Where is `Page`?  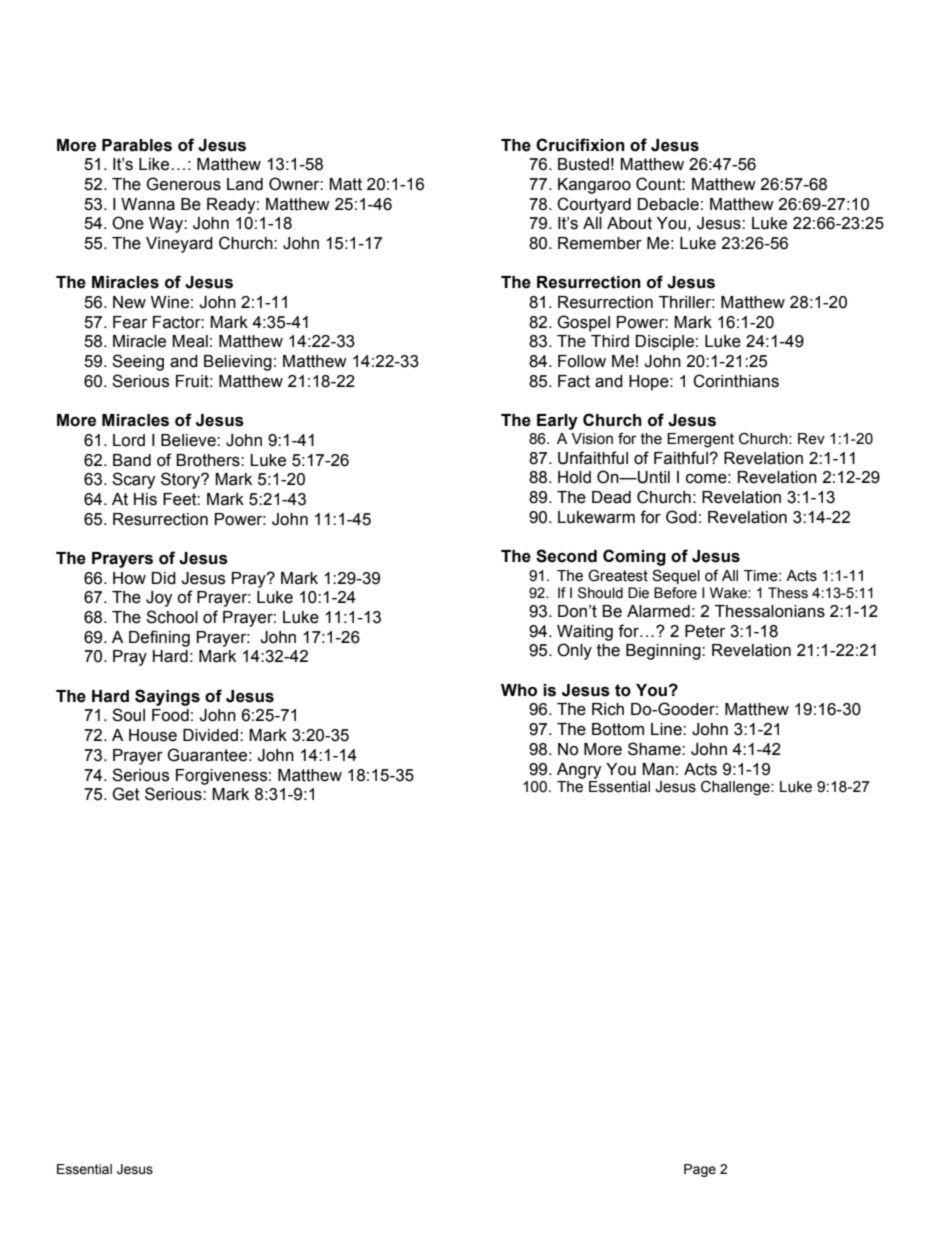 Page is located at coordinates (700, 1170).
